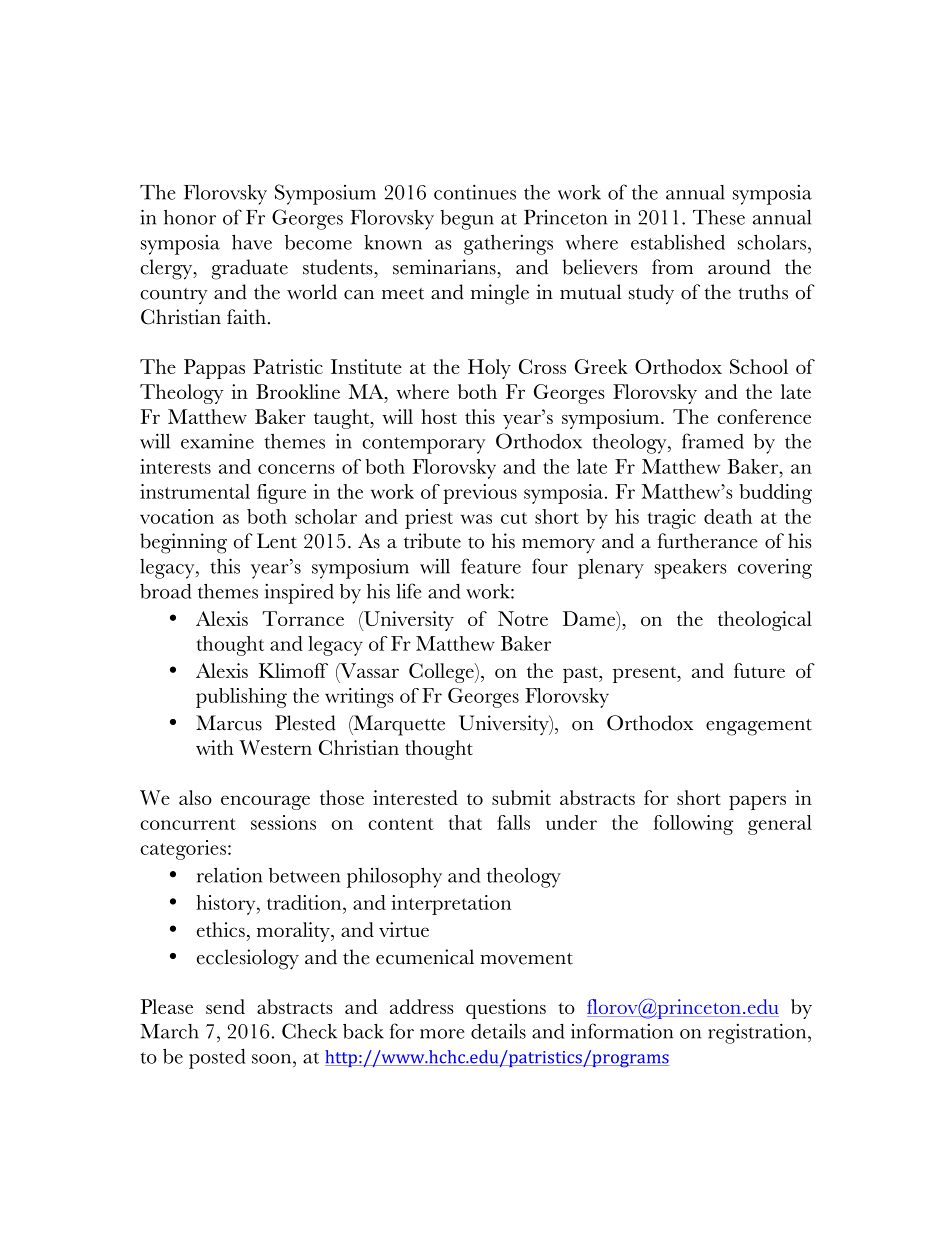 The image size is (952, 1233). Describe the element at coordinates (217, 441) in the page. I see `examine` at that location.
